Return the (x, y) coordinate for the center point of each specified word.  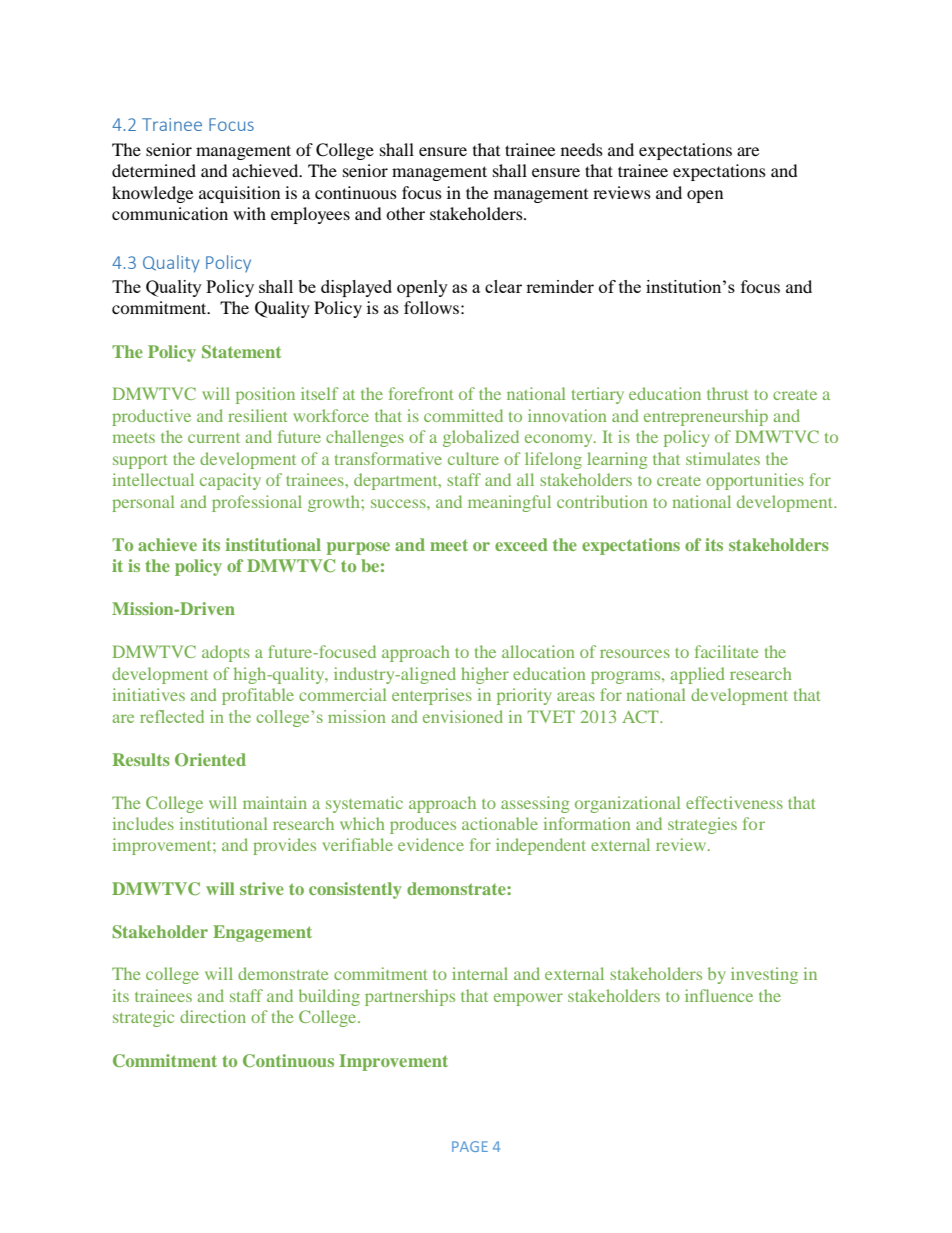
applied (697, 675)
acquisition (239, 194)
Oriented (210, 760)
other (405, 213)
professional (257, 503)
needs (582, 149)
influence (719, 995)
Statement (241, 352)
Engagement (262, 933)
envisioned (463, 716)
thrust (727, 393)
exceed (521, 544)
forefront (421, 393)
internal (480, 973)
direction (213, 1016)
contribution (602, 501)
